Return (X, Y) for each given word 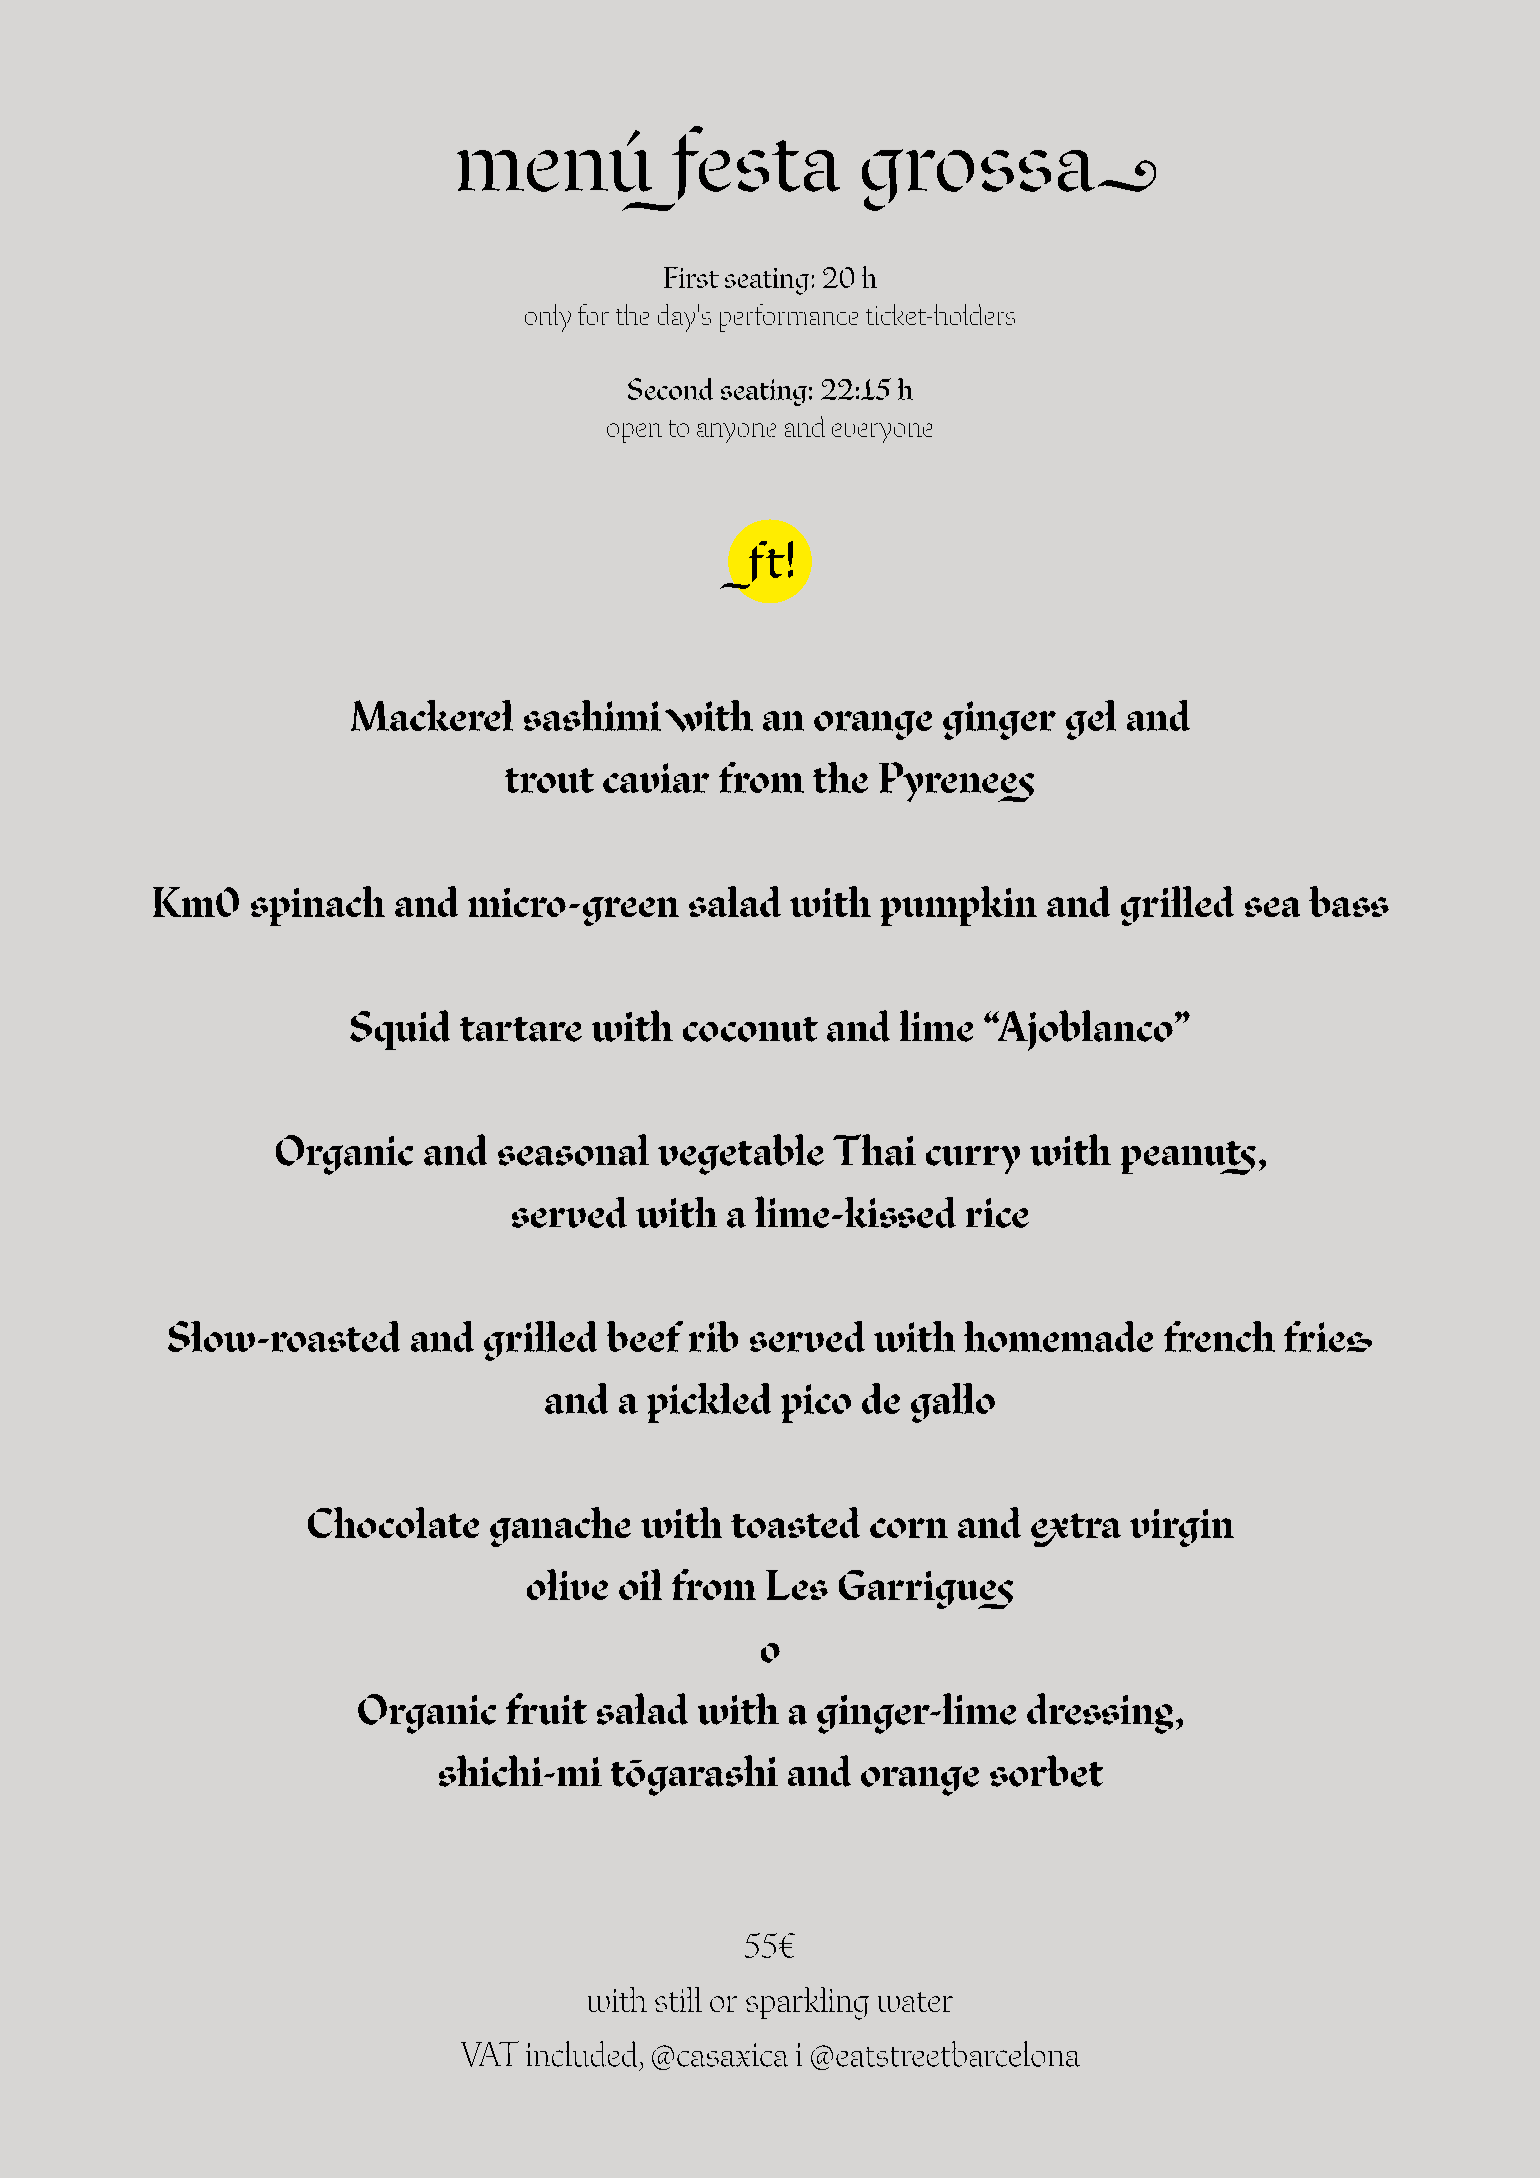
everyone (882, 433)
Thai (874, 1150)
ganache (560, 1527)
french (1219, 1336)
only (548, 318)
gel (1091, 720)
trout (549, 780)
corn (909, 1528)
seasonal (573, 1150)
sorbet (1046, 1771)
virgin (1182, 1528)
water (915, 2002)
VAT (490, 2054)
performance (789, 318)
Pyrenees (956, 782)
